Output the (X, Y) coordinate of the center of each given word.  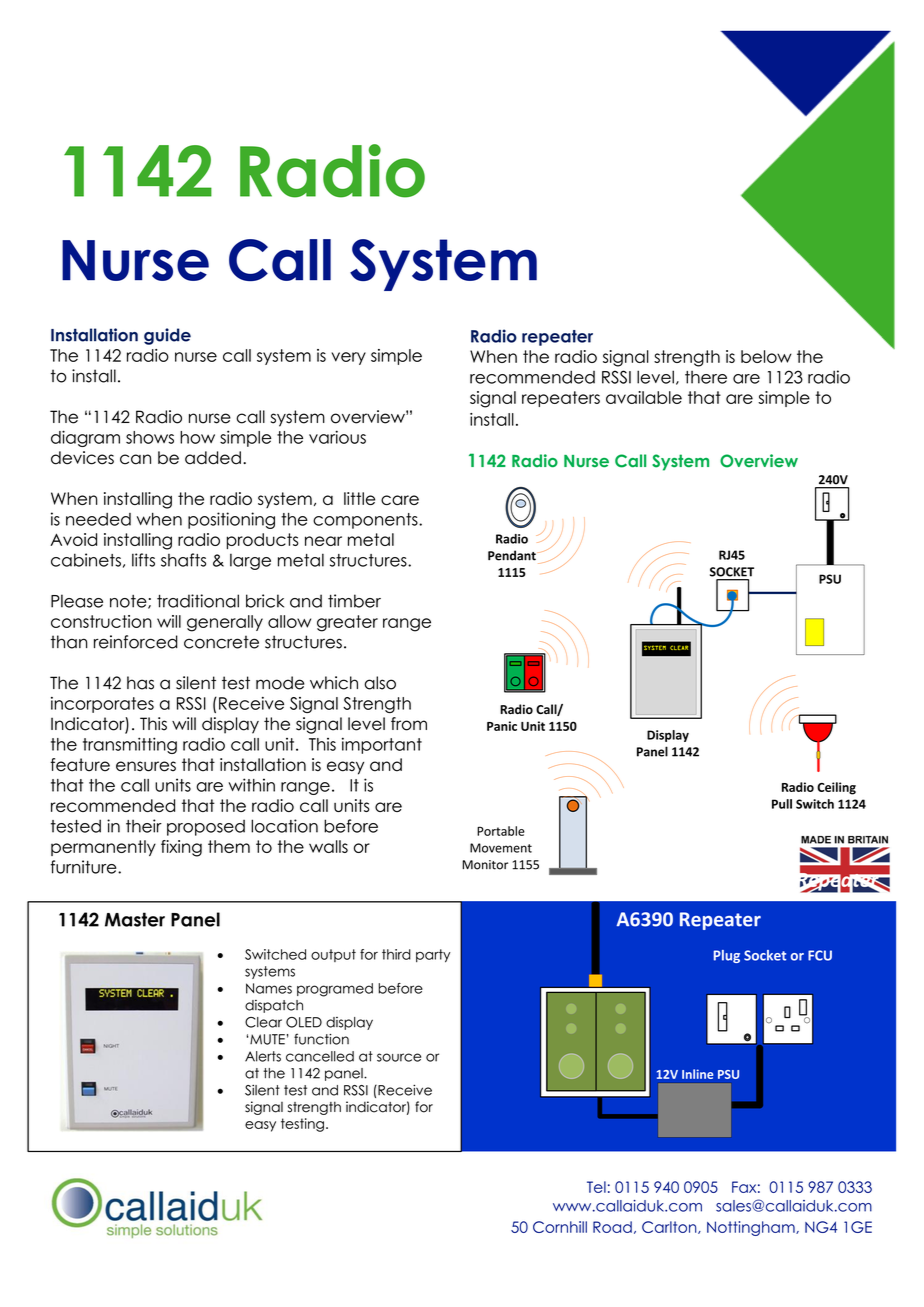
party (433, 956)
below (766, 356)
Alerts (263, 1056)
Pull (782, 804)
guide (167, 336)
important (382, 745)
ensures (146, 766)
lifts (143, 560)
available (644, 397)
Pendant (512, 555)
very (348, 358)
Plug (727, 956)
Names (269, 988)
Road (612, 1227)
